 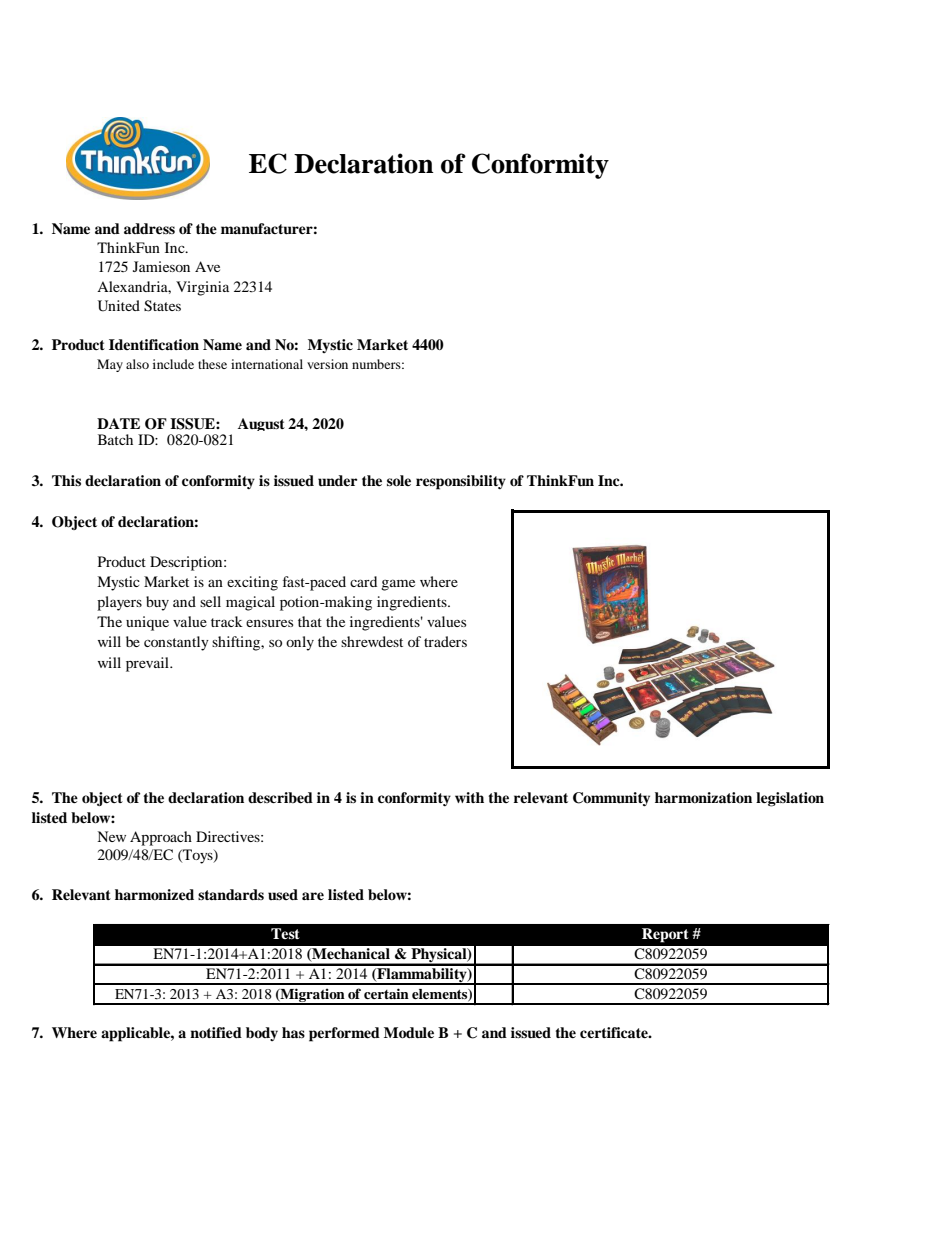 What do you see at coordinates (66, 480) in the screenshot?
I see `This` at bounding box center [66, 480].
